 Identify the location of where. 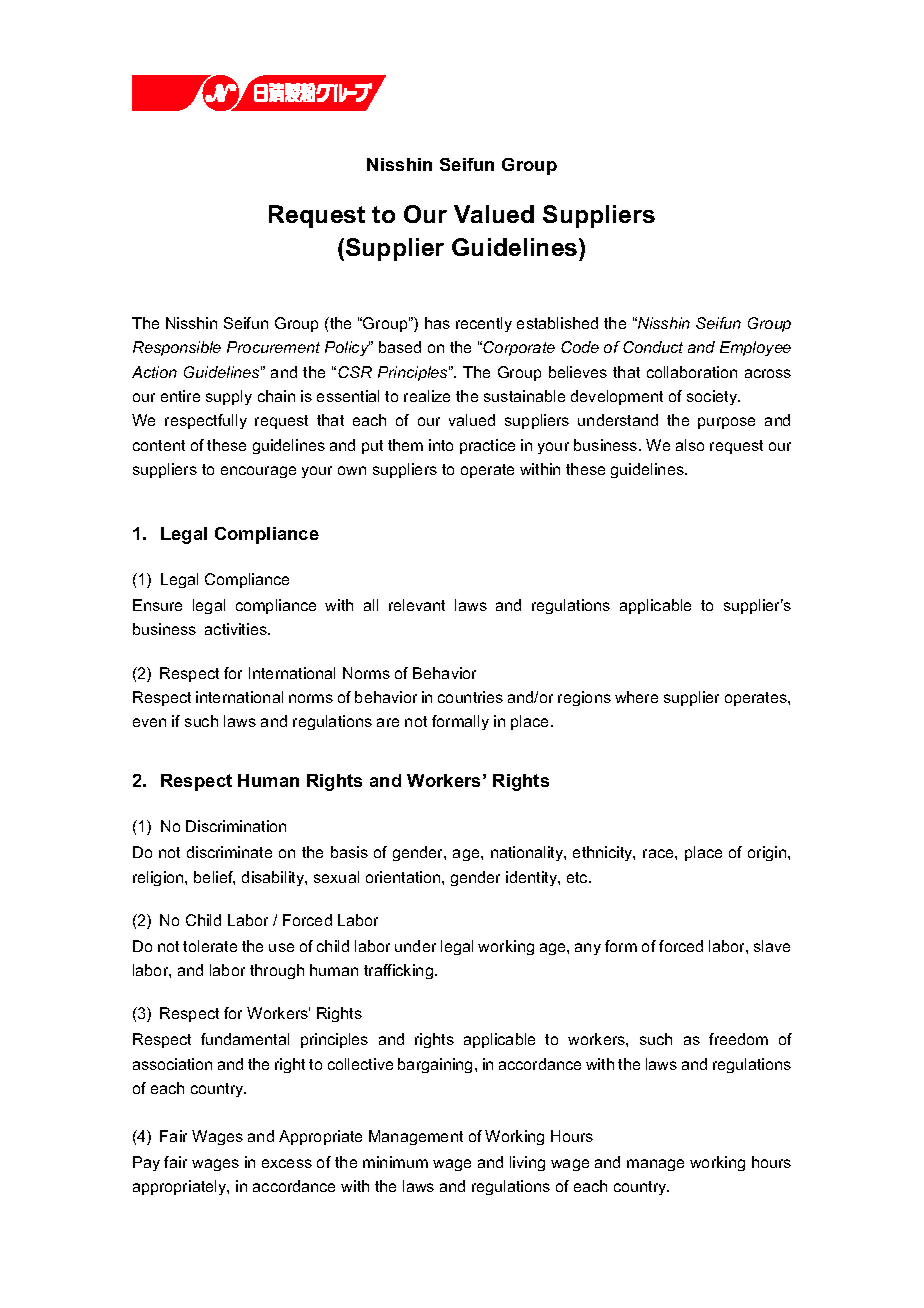
(636, 697).
